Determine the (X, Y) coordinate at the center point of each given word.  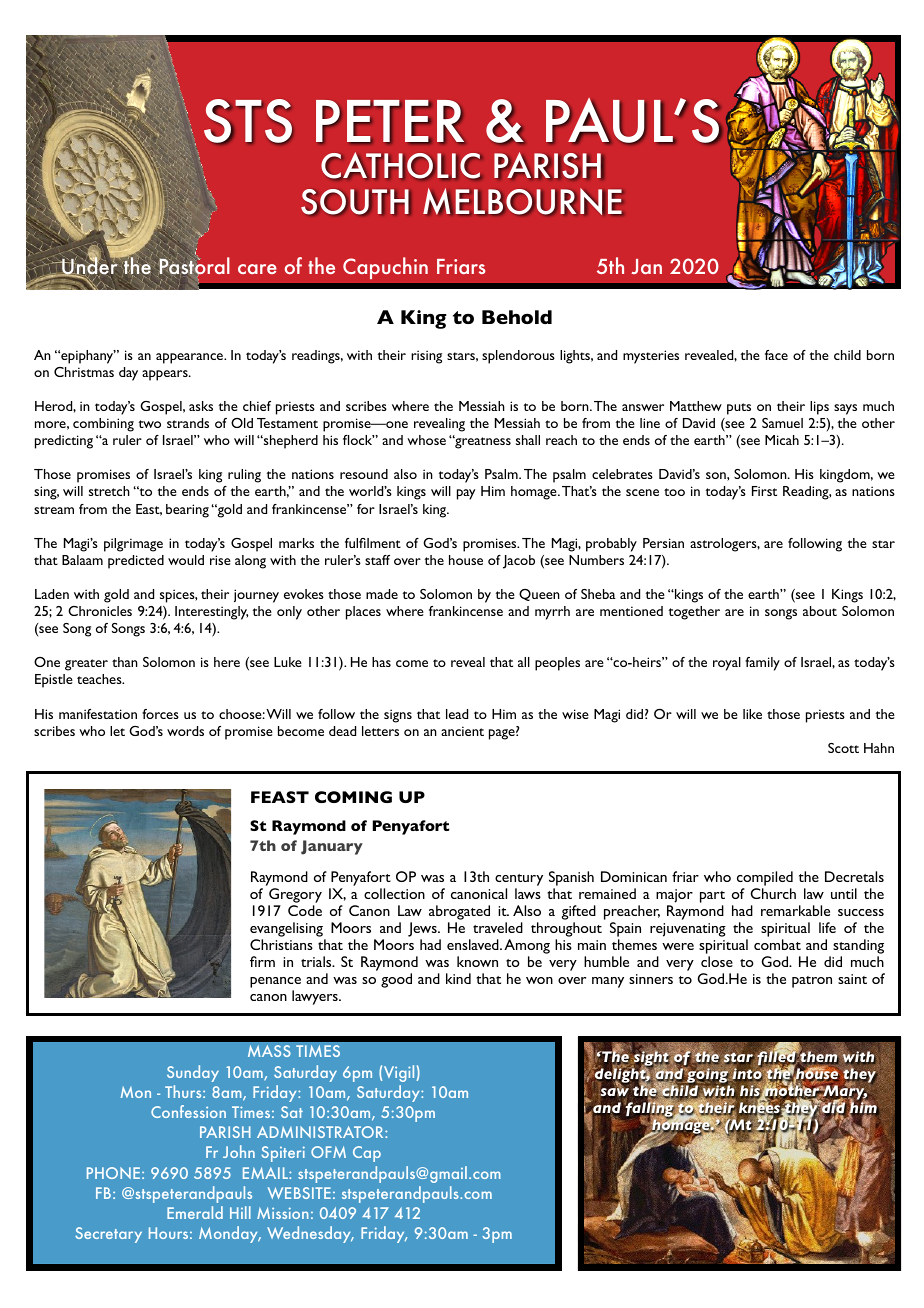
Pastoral (193, 267)
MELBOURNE (522, 201)
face (776, 355)
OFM (328, 1152)
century (519, 880)
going (707, 1076)
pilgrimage (133, 545)
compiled (765, 878)
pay (466, 494)
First (764, 491)
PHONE (113, 1173)
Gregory (295, 895)
